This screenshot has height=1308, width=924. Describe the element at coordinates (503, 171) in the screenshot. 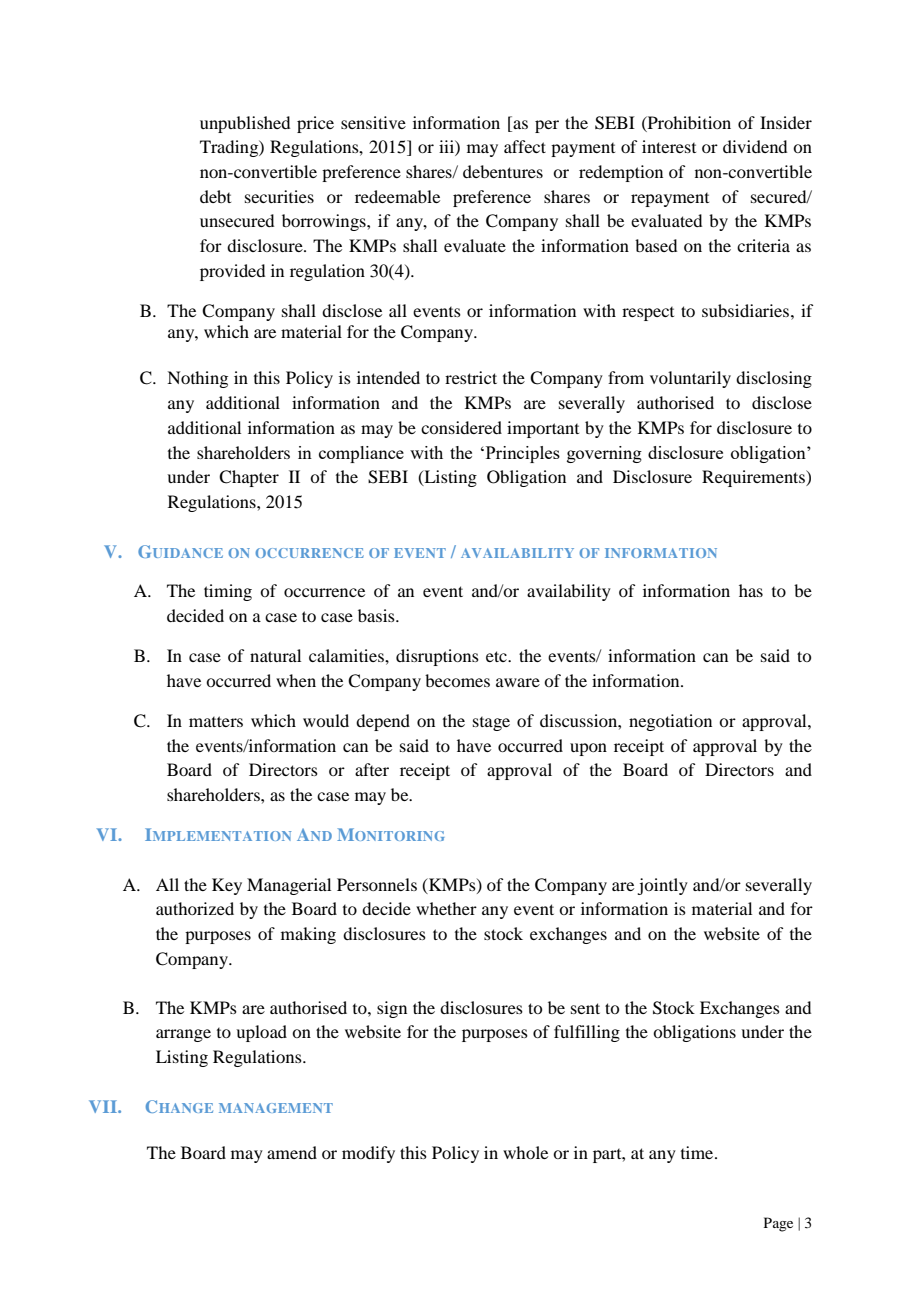

I see `debentures` at that location.
